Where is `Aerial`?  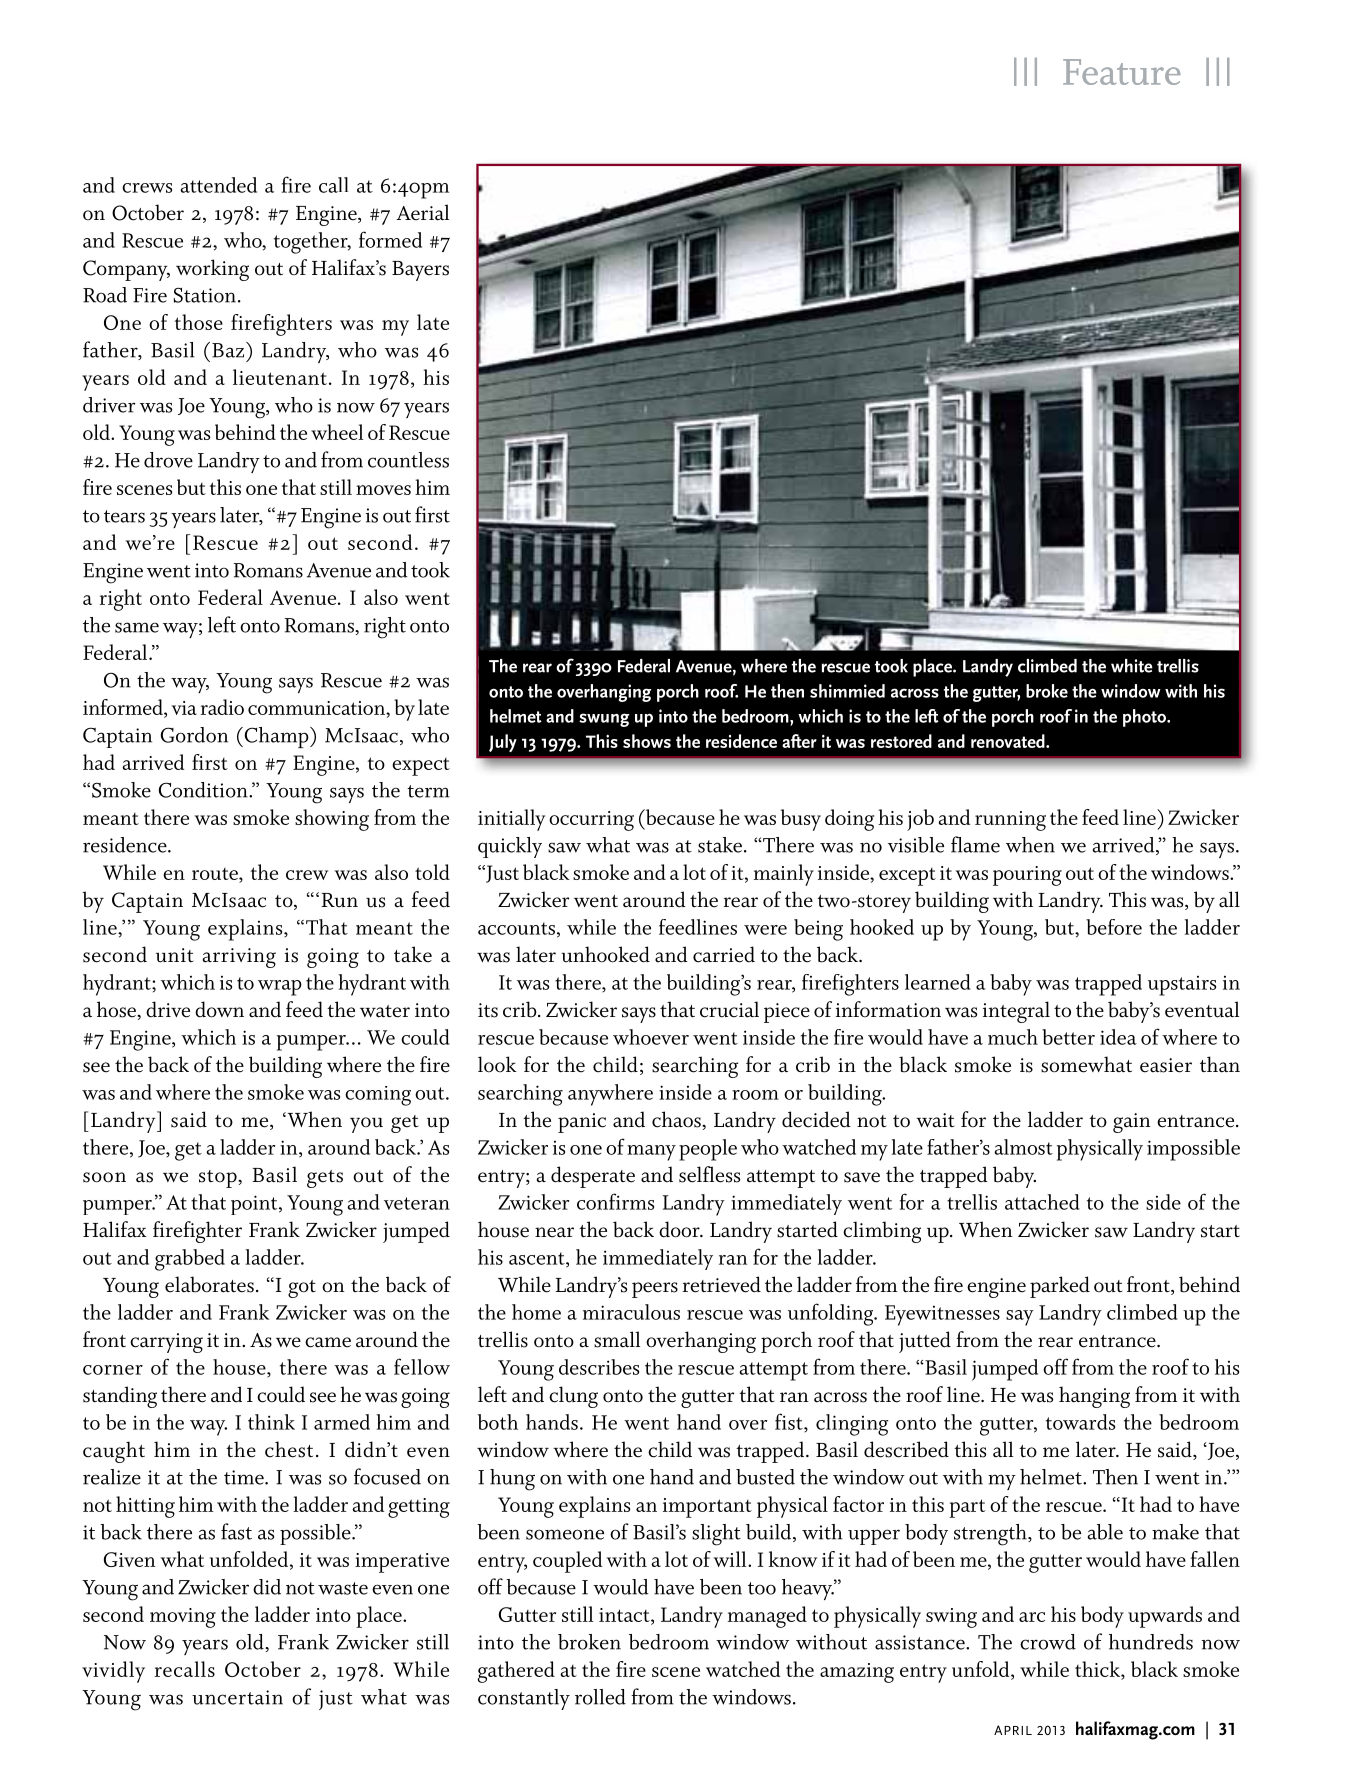
Aerial is located at coordinates (422, 212).
